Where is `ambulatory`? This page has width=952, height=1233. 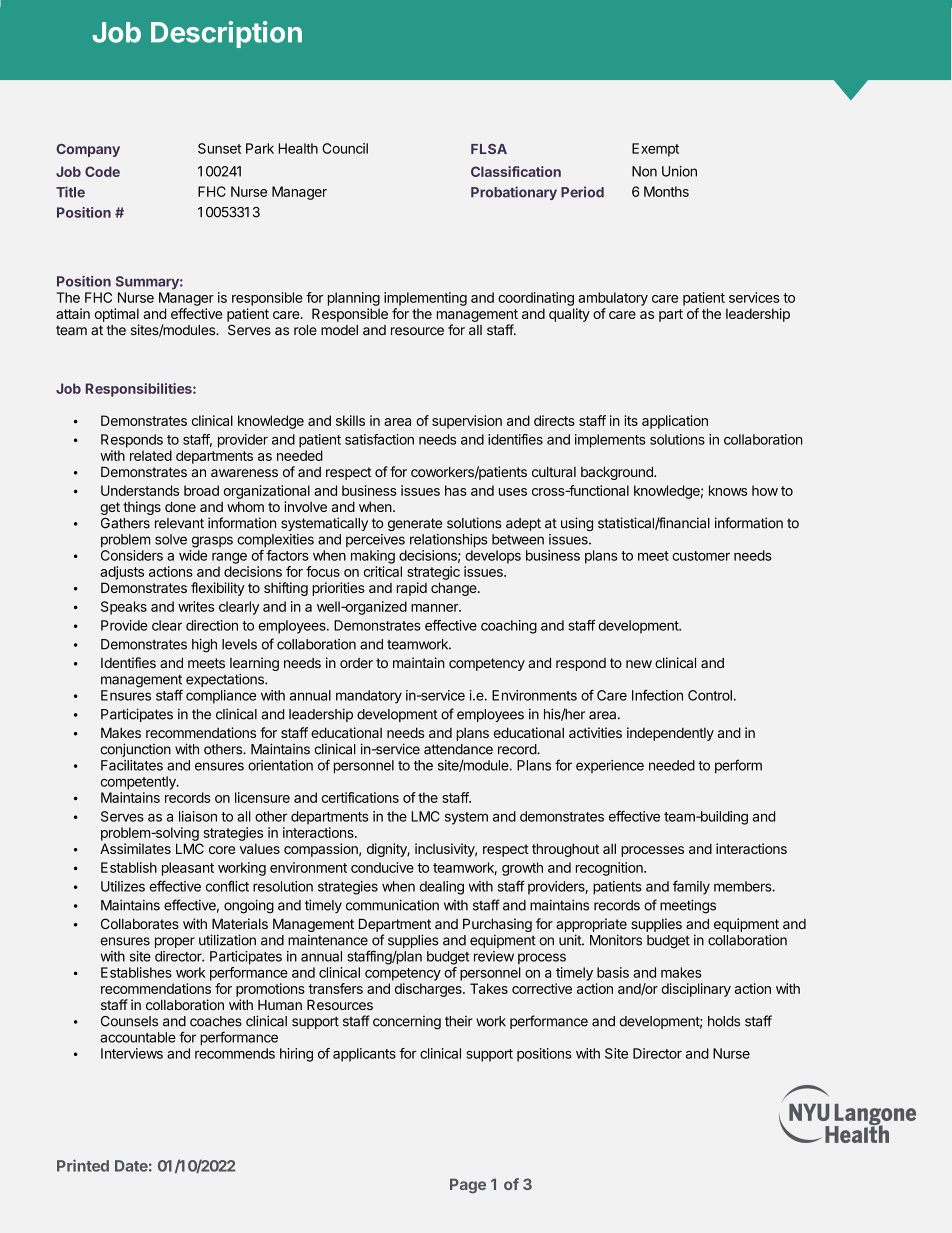
ambulatory is located at coordinates (613, 299).
